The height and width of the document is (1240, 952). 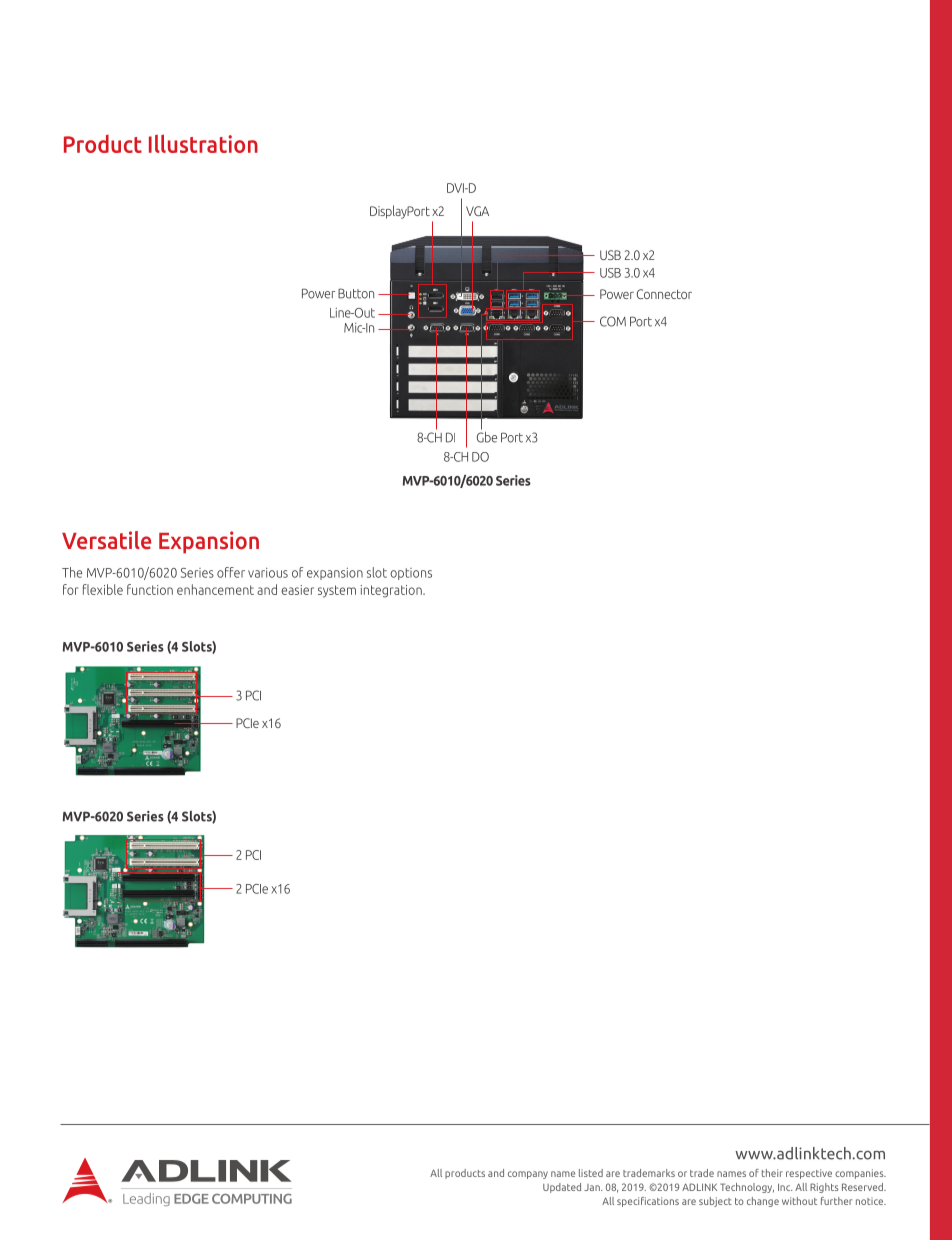 I want to click on options, so click(x=411, y=574).
